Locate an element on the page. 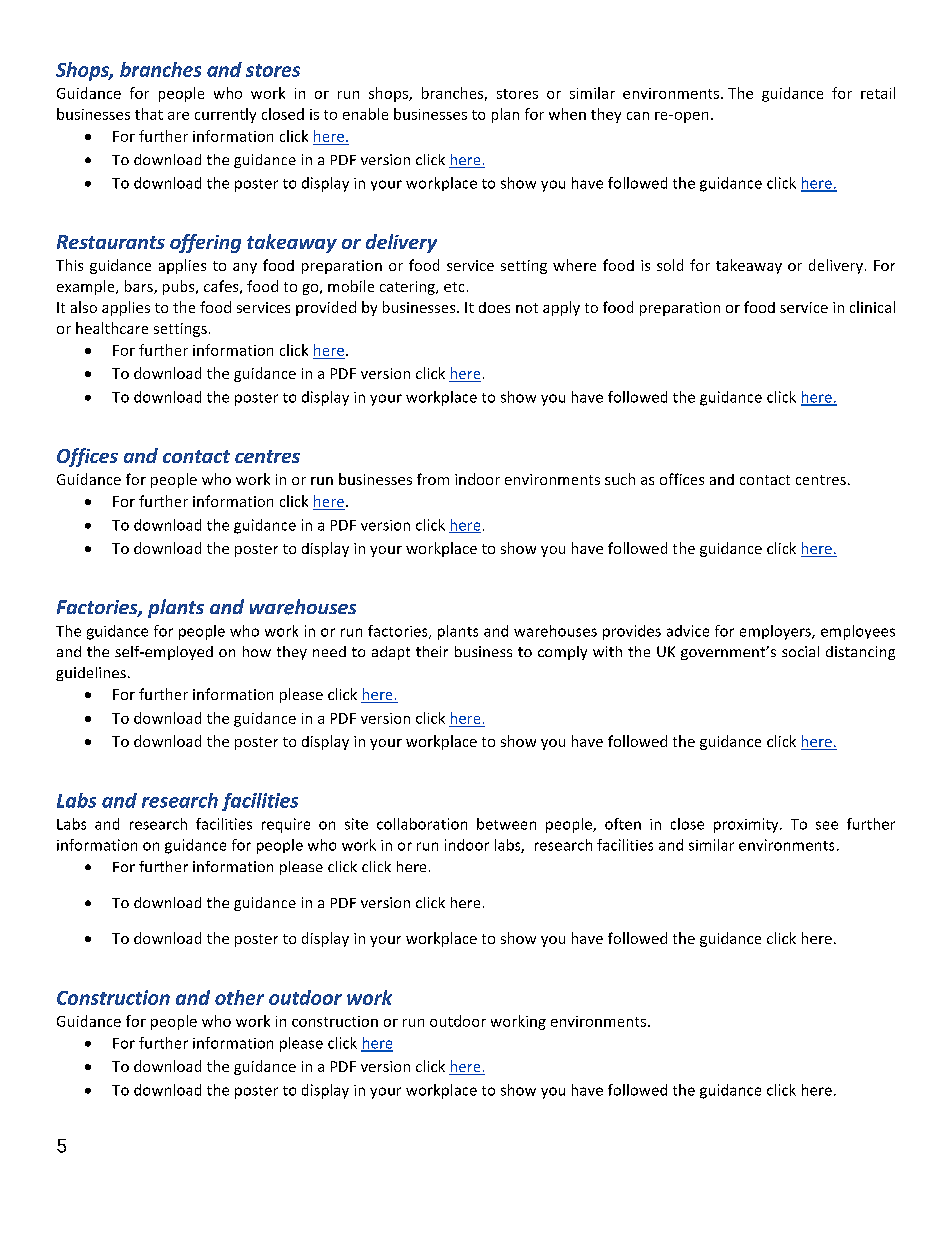 Image resolution: width=952 pixels, height=1233 pixels. guidelines is located at coordinates (91, 674).
